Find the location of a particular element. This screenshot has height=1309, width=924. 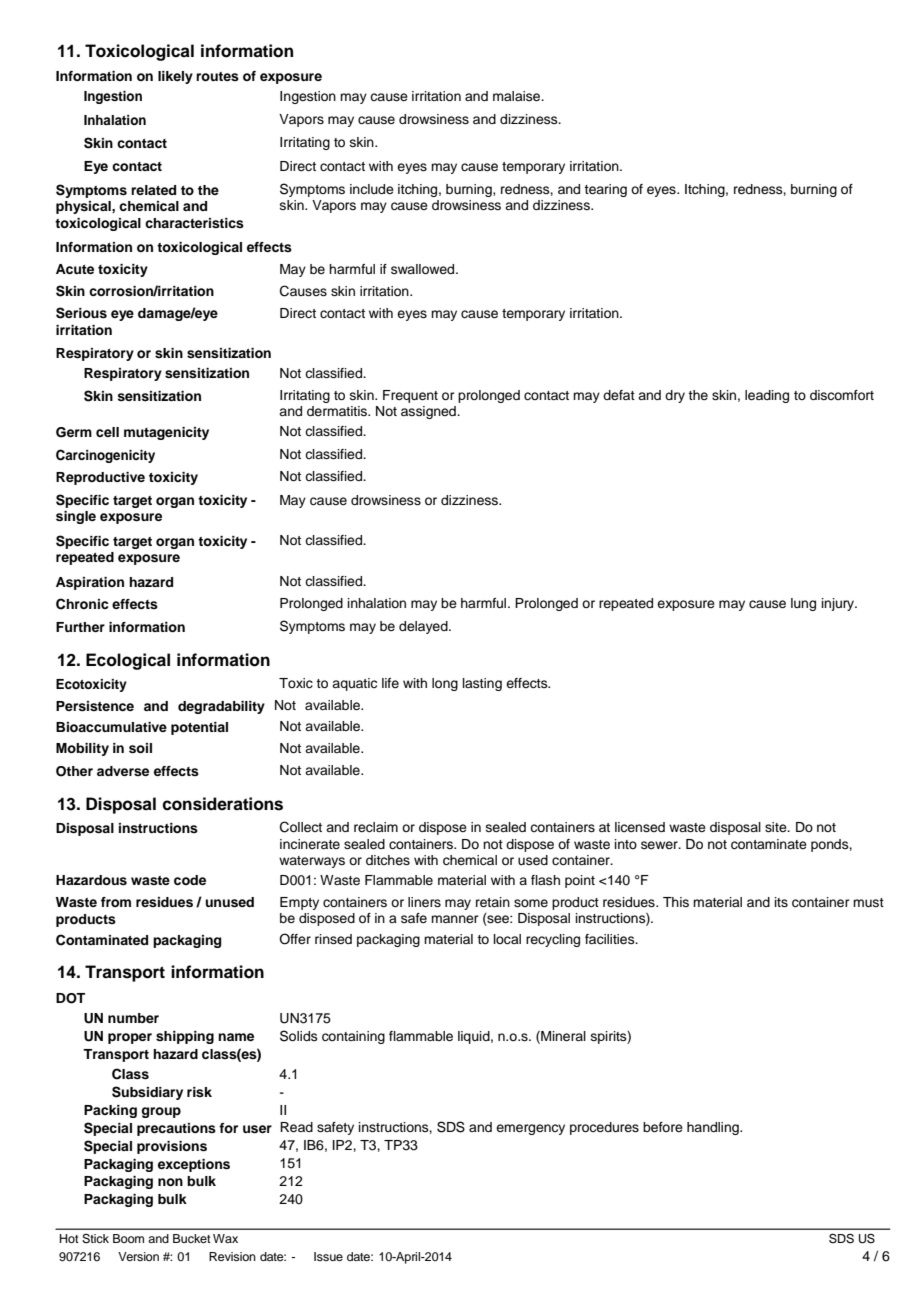

Ecological is located at coordinates (128, 661).
